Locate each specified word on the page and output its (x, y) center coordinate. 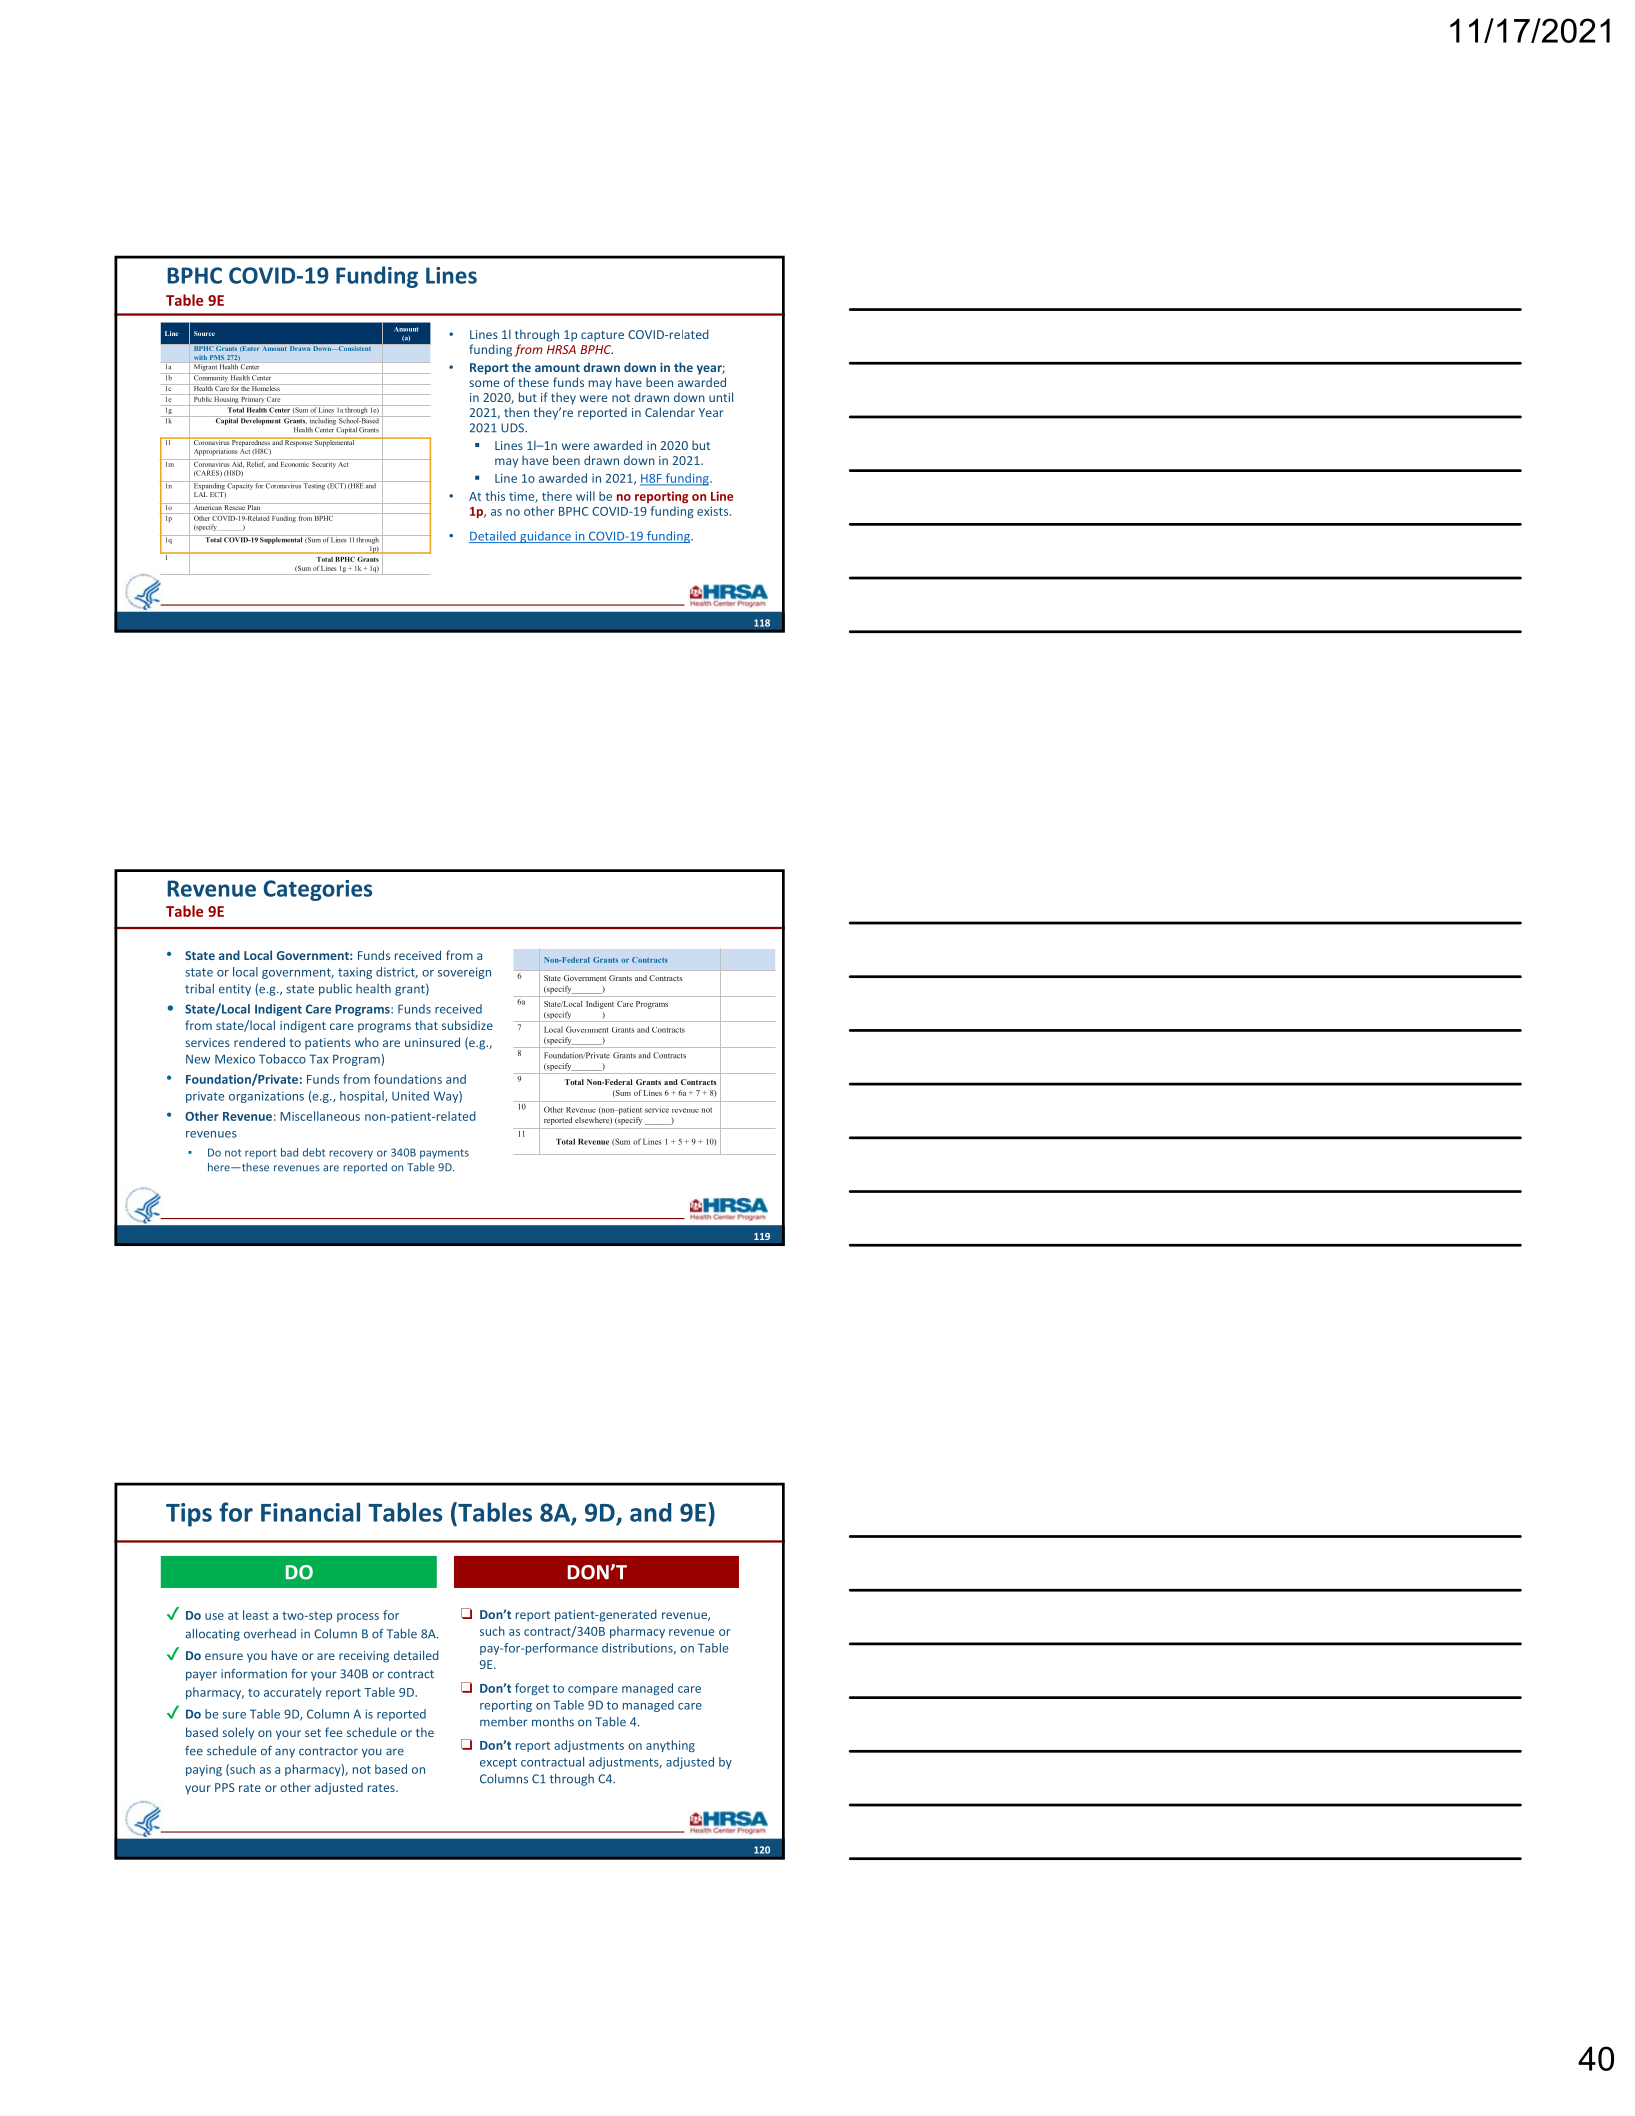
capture (602, 336)
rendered (259, 1042)
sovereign (464, 973)
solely (238, 1733)
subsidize (467, 1025)
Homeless (266, 387)
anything (670, 1746)
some (484, 383)
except (498, 1763)
